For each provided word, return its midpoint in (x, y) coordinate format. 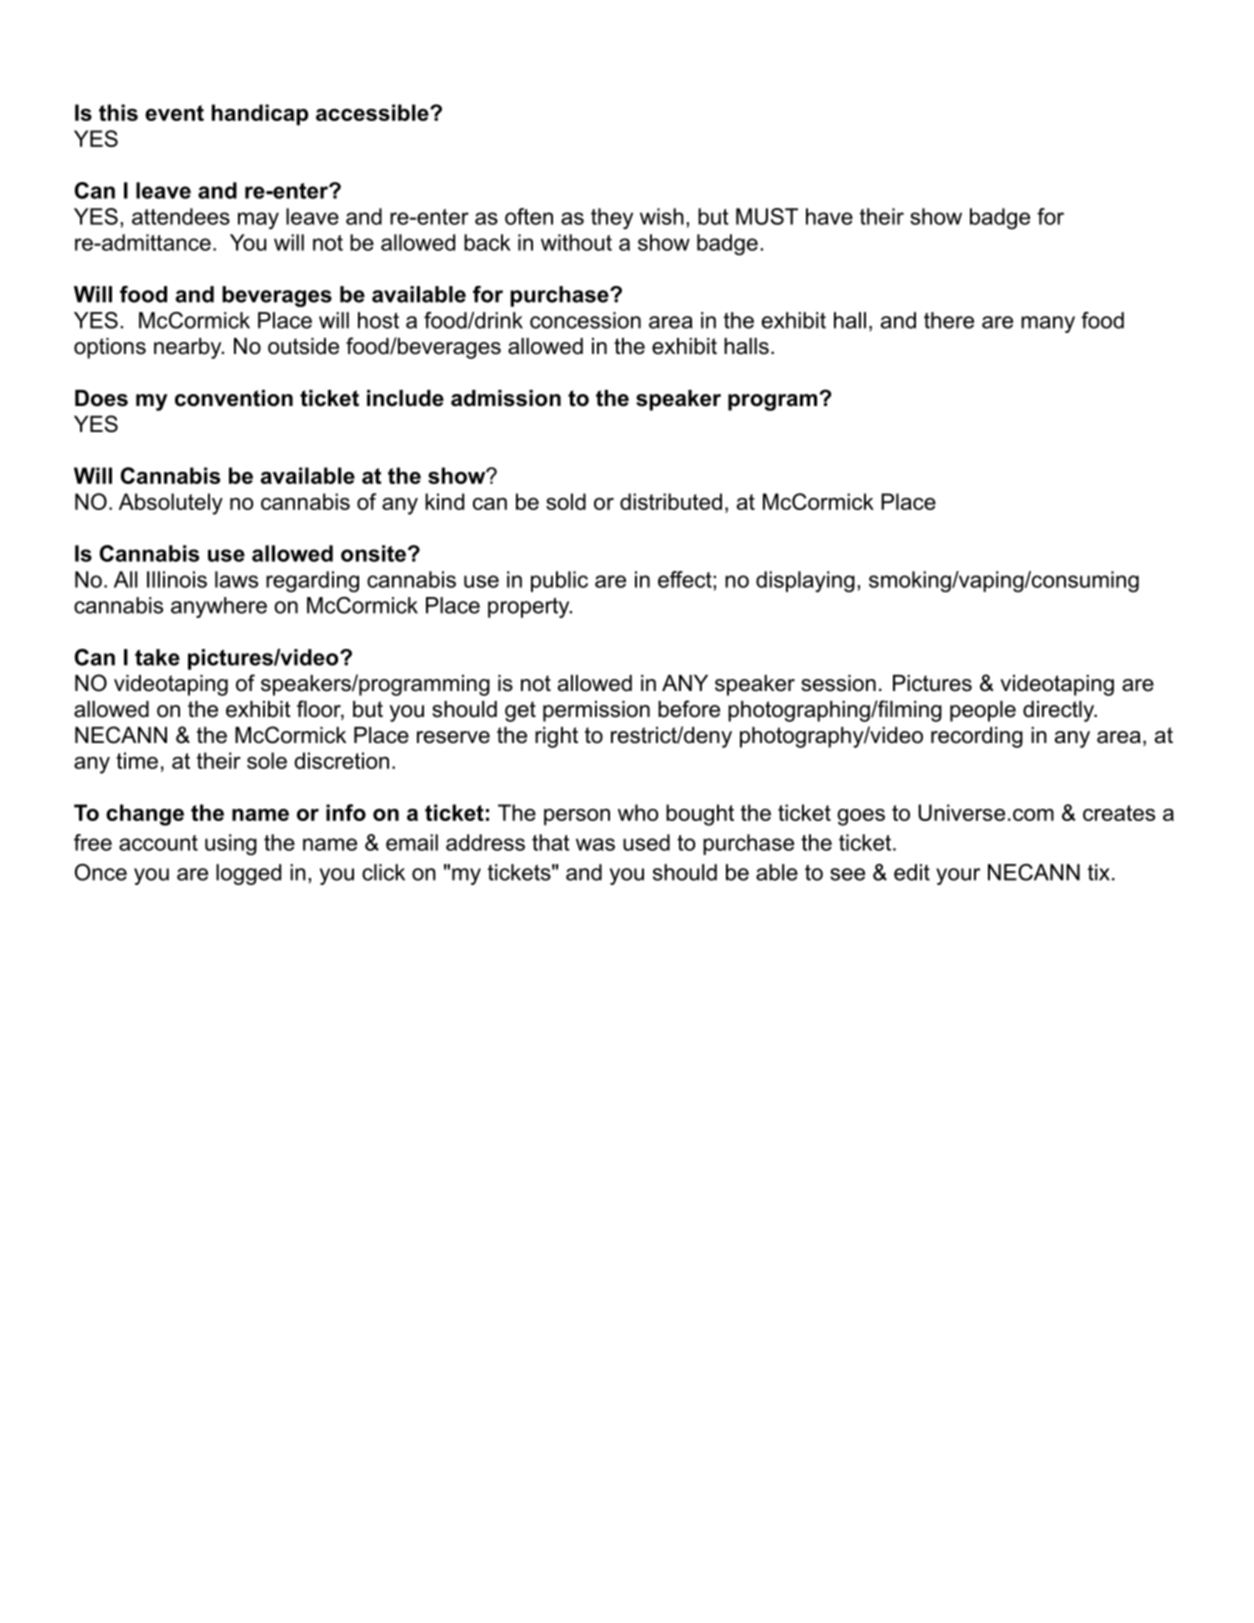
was (595, 844)
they (612, 218)
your (958, 876)
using (231, 845)
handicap (260, 115)
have (829, 216)
